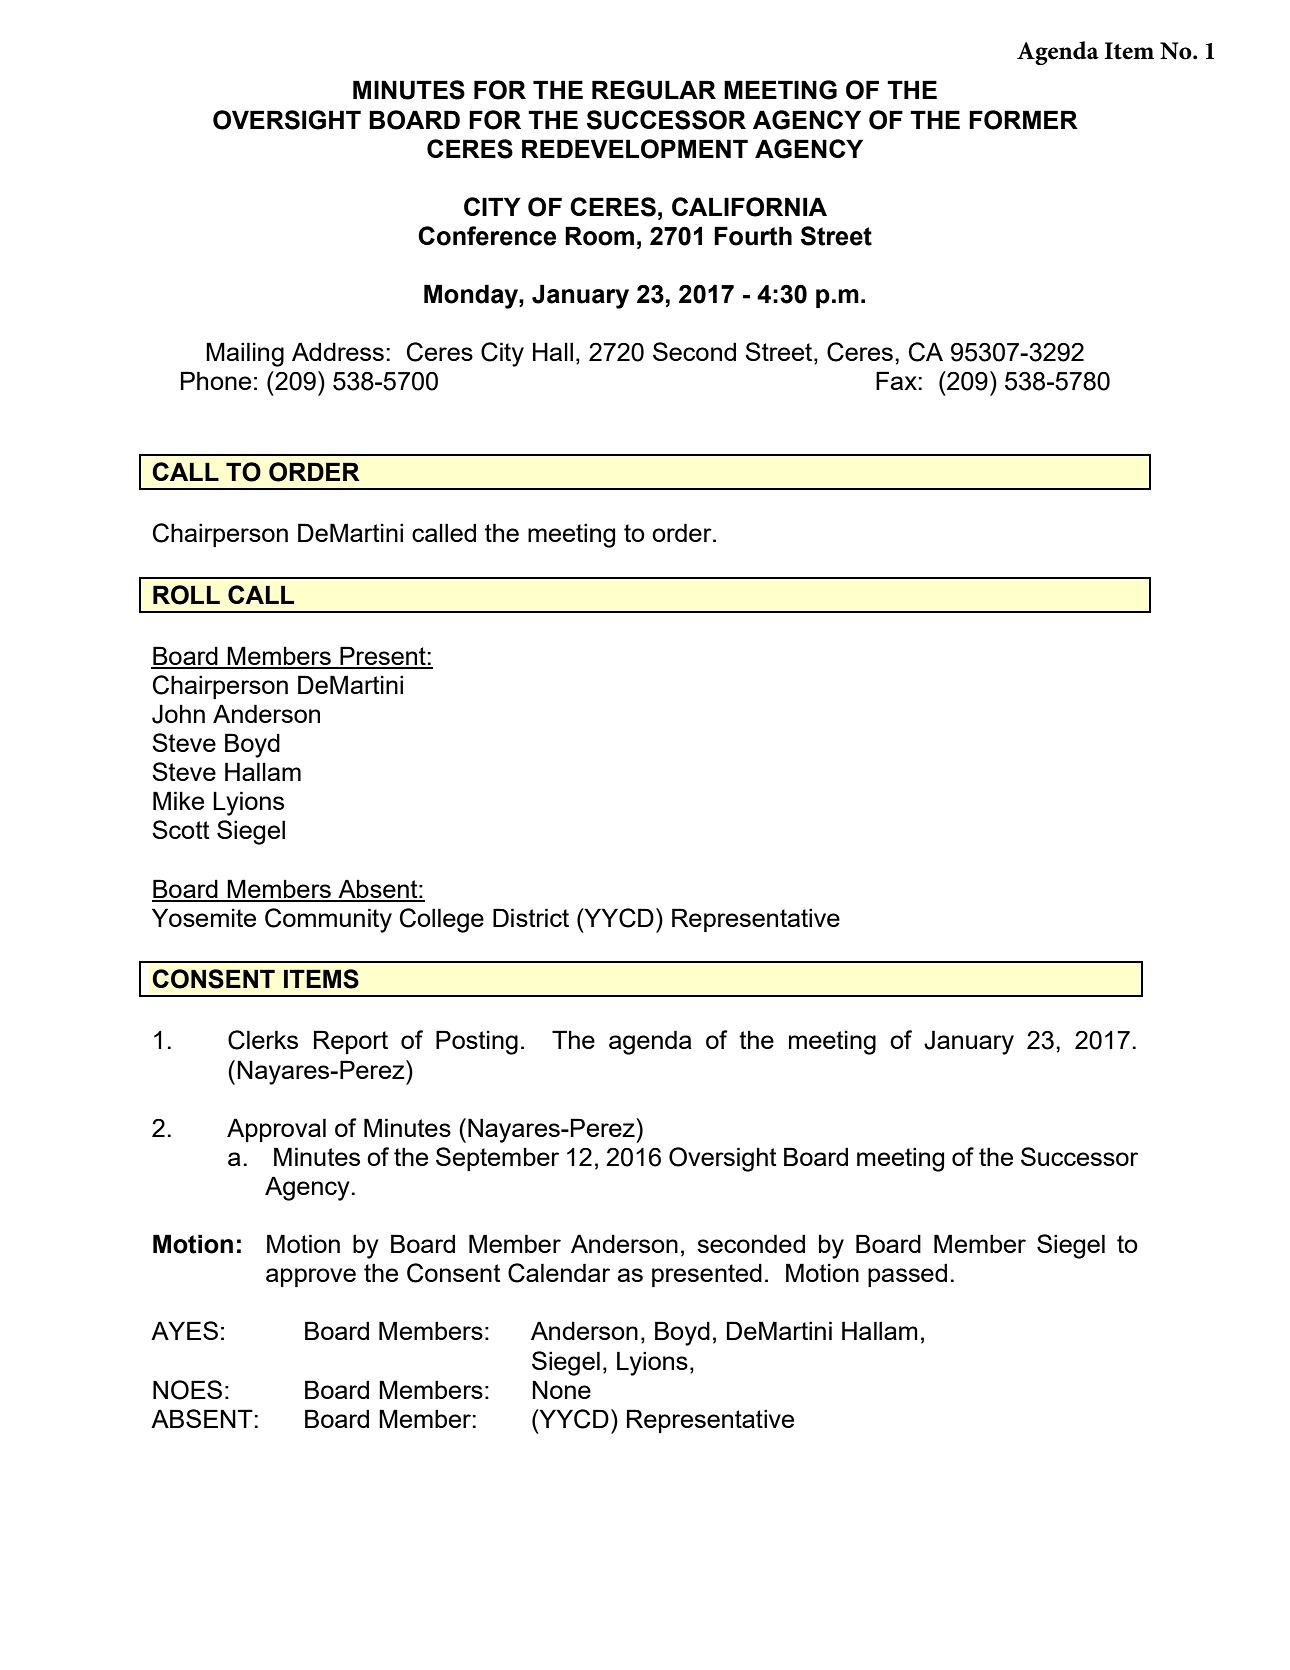 The width and height of the screenshot is (1290, 1670). What do you see at coordinates (599, 236) in the screenshot?
I see `Room` at bounding box center [599, 236].
